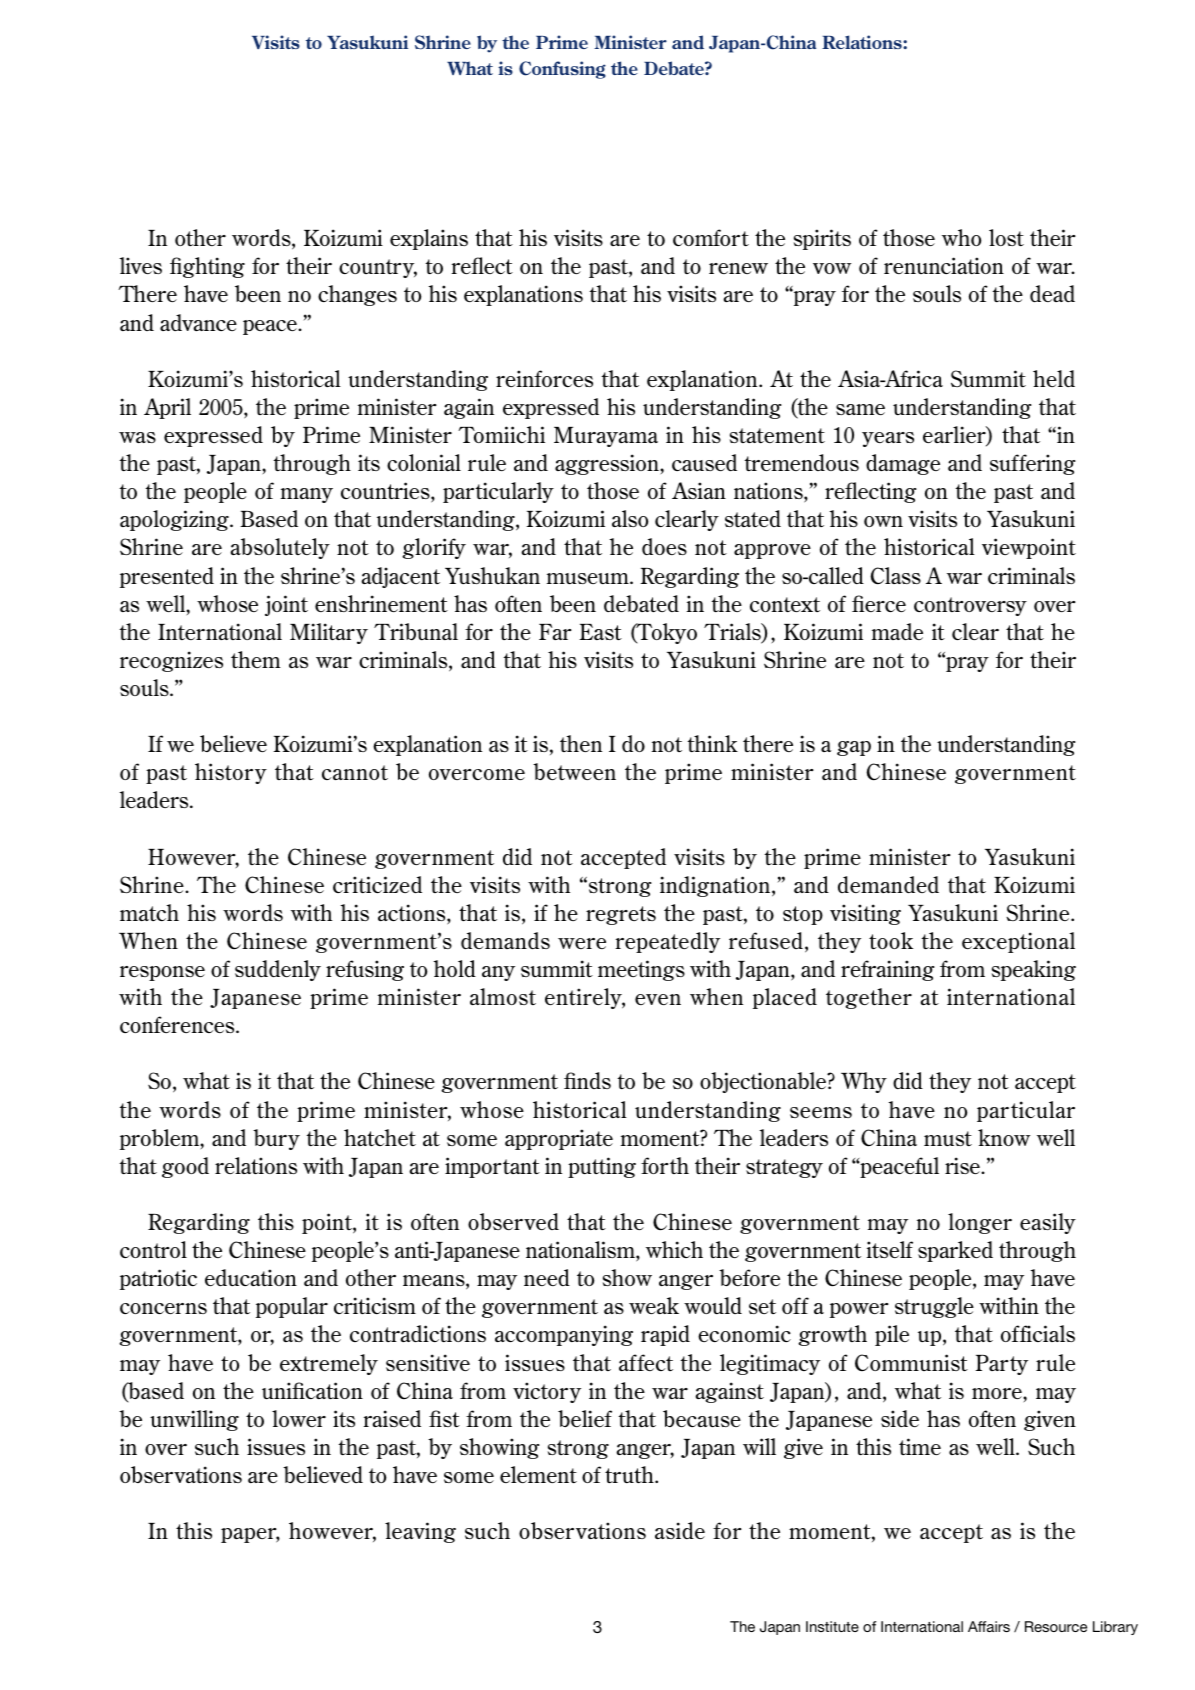  Describe the element at coordinates (944, 265) in the page. I see `renunciation` at that location.
